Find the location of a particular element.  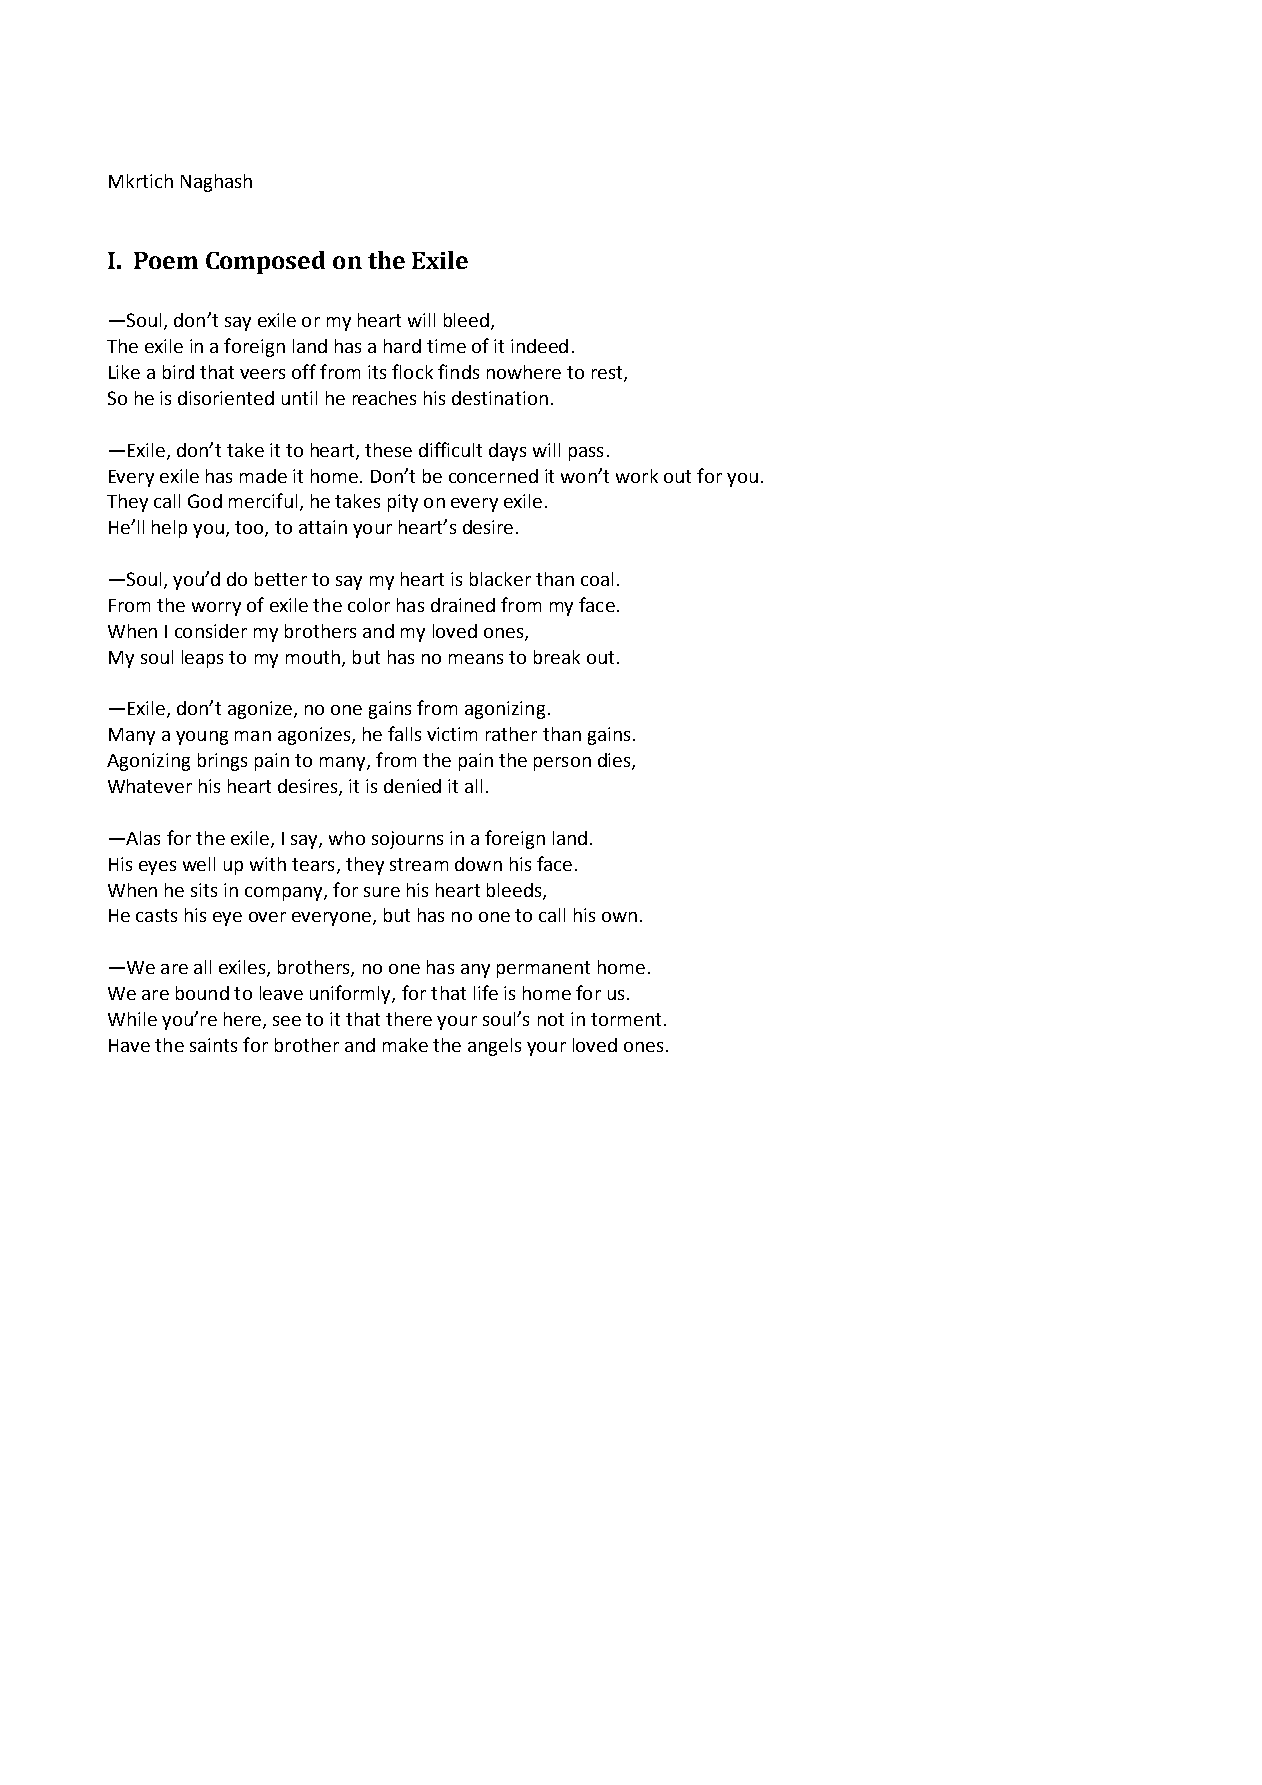

not is located at coordinates (551, 1019).
